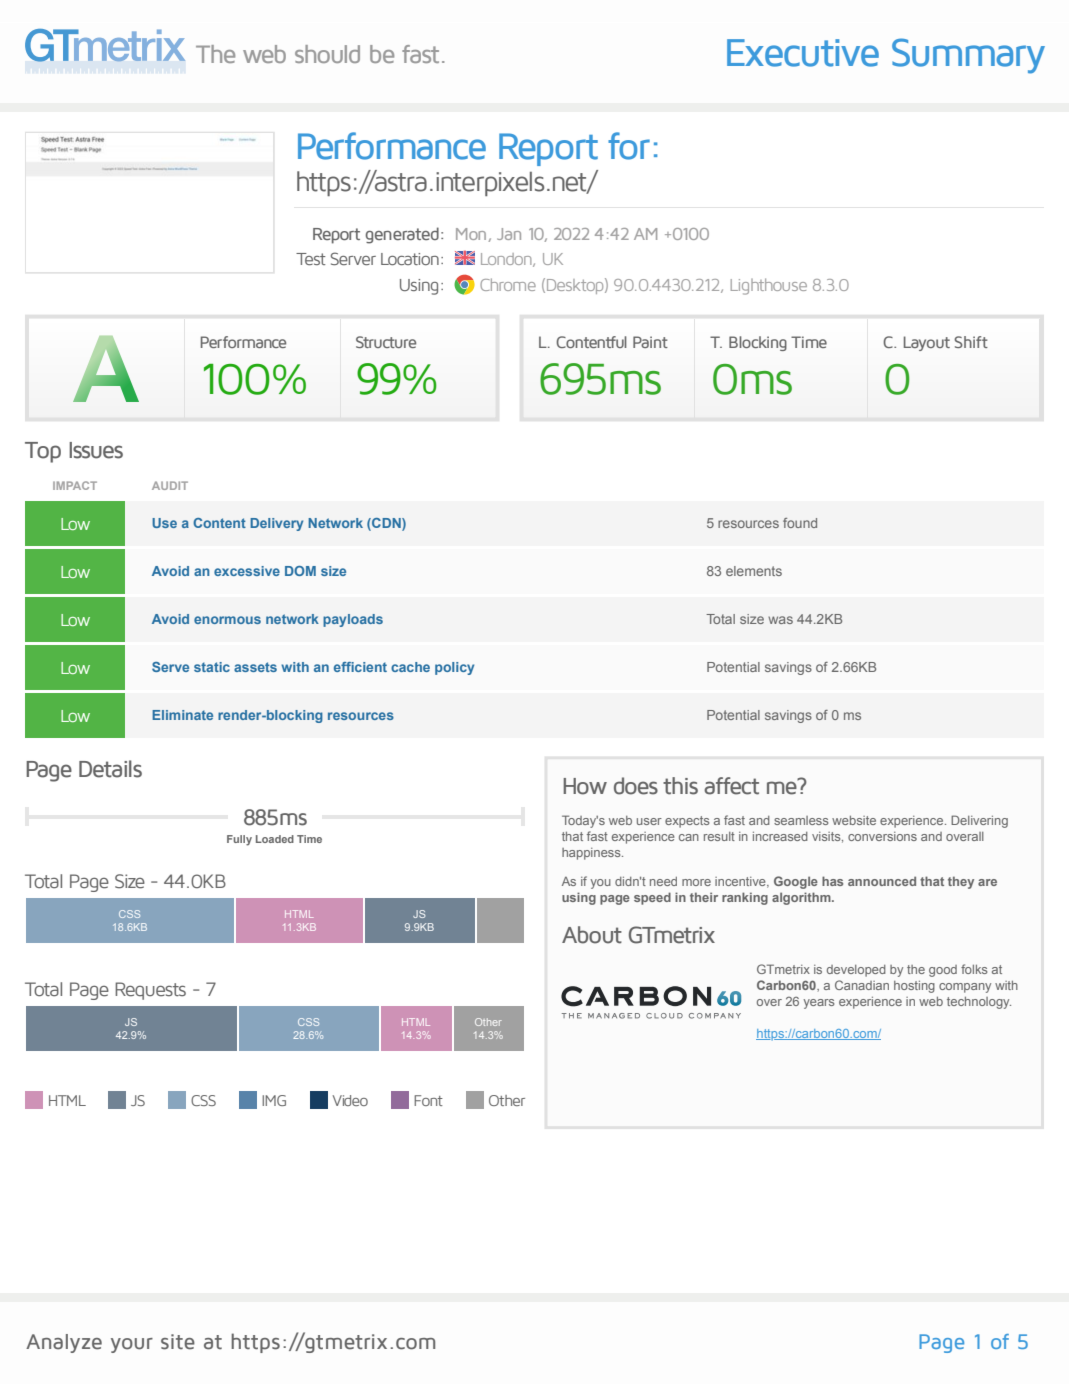 The height and width of the screenshot is (1384, 1069). Describe the element at coordinates (927, 343) in the screenshot. I see `Layout` at that location.
